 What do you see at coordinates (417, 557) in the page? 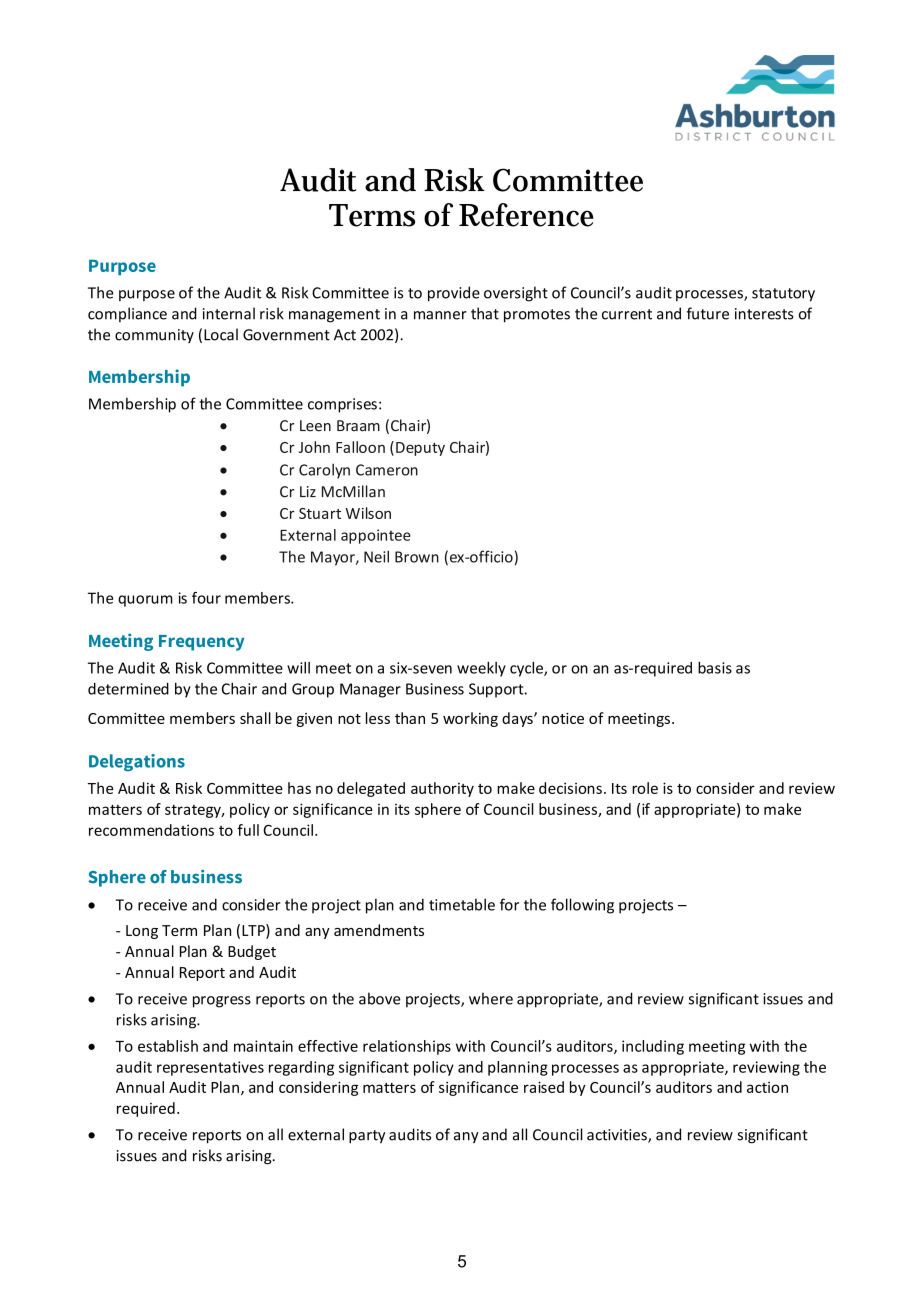
I see `Brown` at bounding box center [417, 557].
